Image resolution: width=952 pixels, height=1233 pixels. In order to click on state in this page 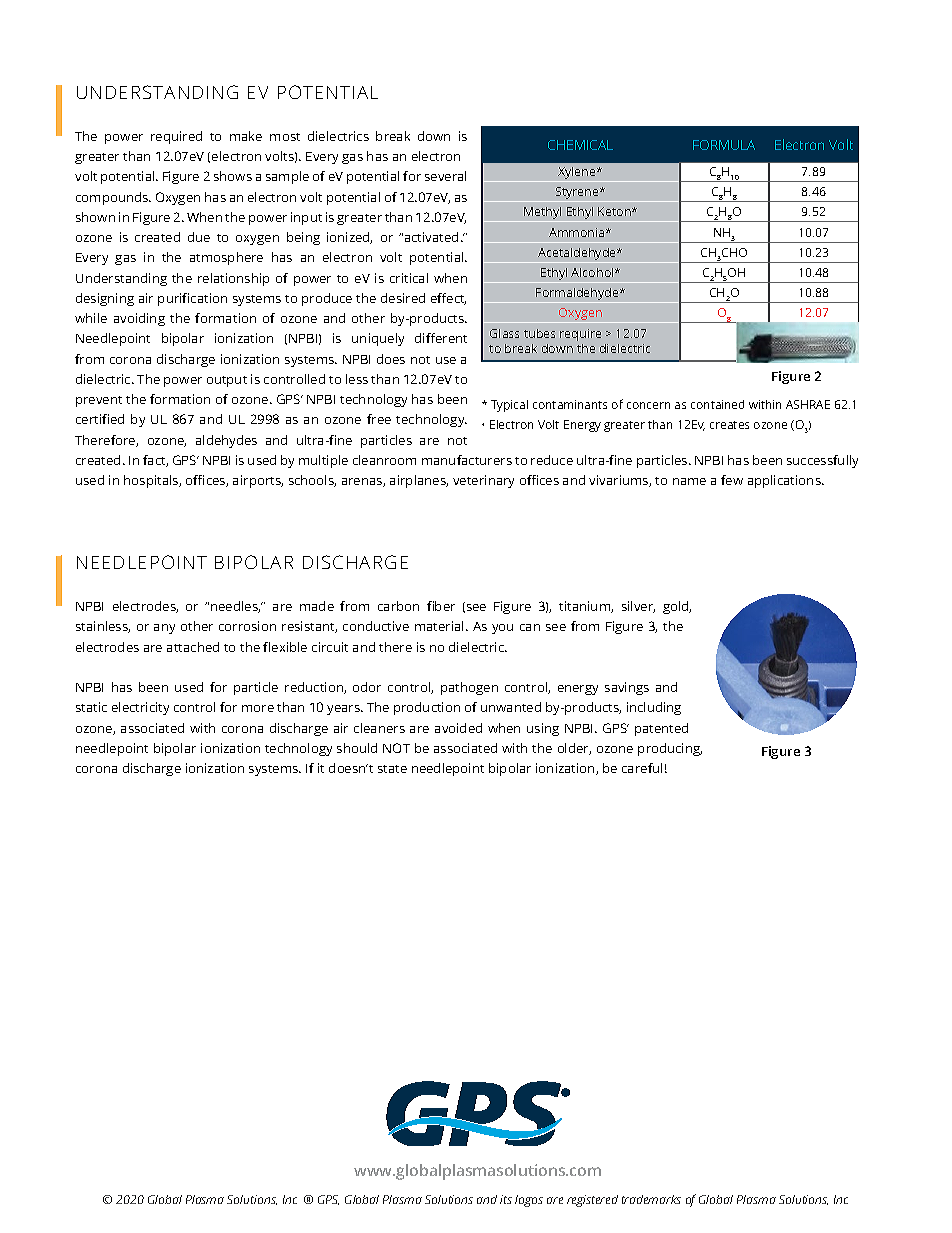, I will do `click(392, 769)`.
